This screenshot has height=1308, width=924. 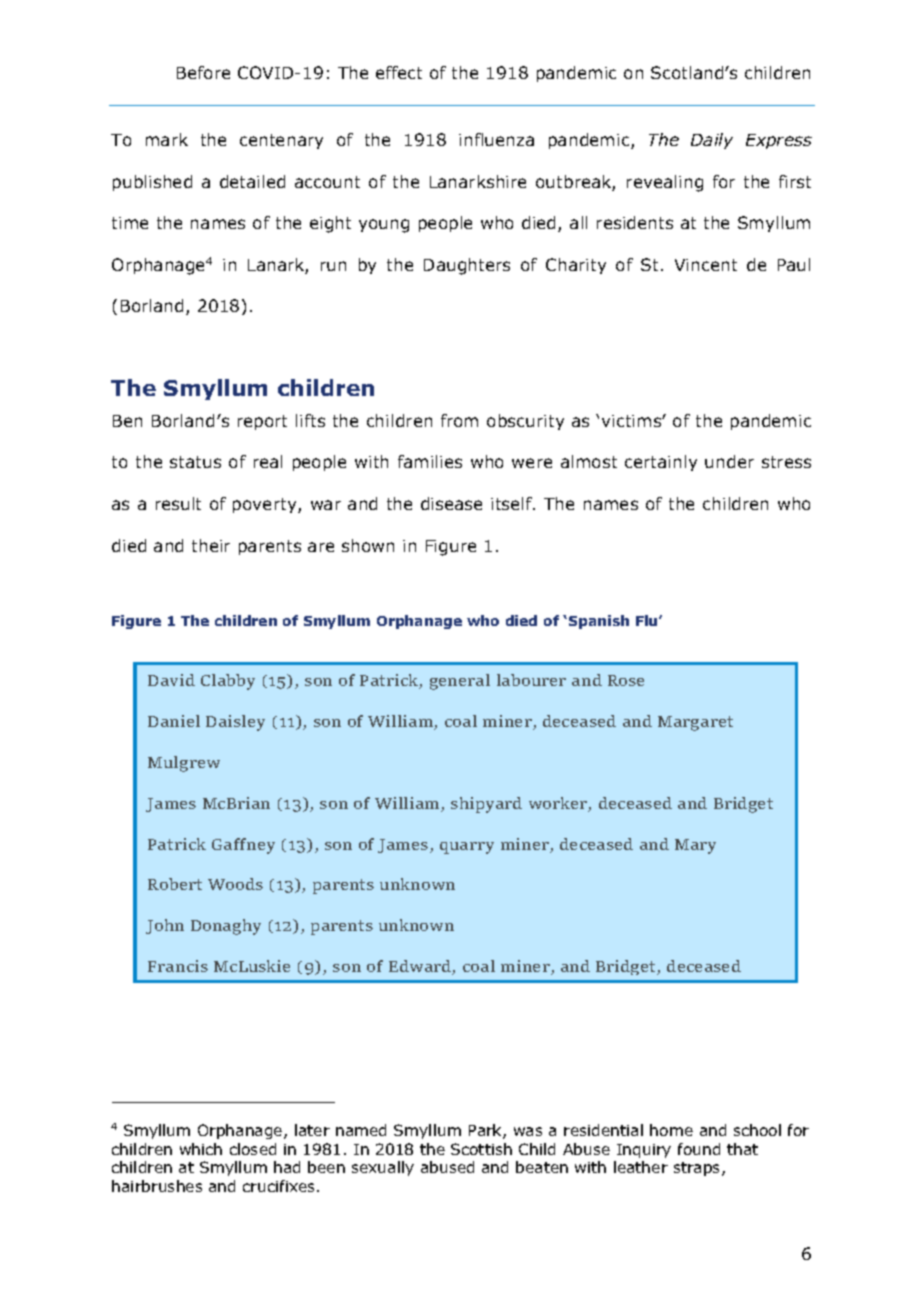 I want to click on Rose, so click(x=626, y=680).
